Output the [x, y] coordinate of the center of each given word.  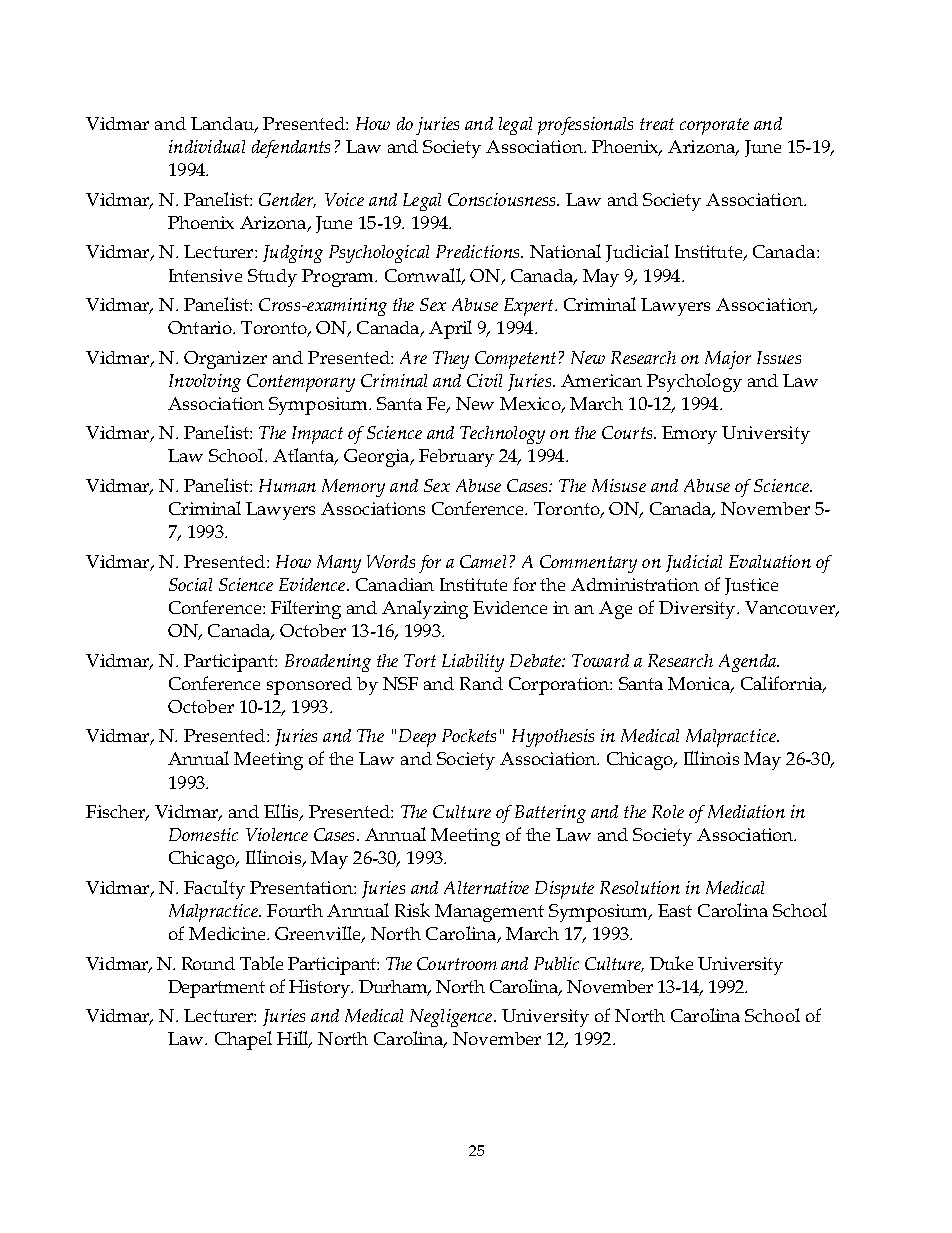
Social [190, 584]
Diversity [698, 610]
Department [216, 989]
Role [668, 811]
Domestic [203, 834]
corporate [714, 126]
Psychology [694, 382]
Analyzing [425, 609]
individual [207, 146]
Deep [417, 738]
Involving [205, 383]
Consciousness [503, 199]
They [451, 360]
